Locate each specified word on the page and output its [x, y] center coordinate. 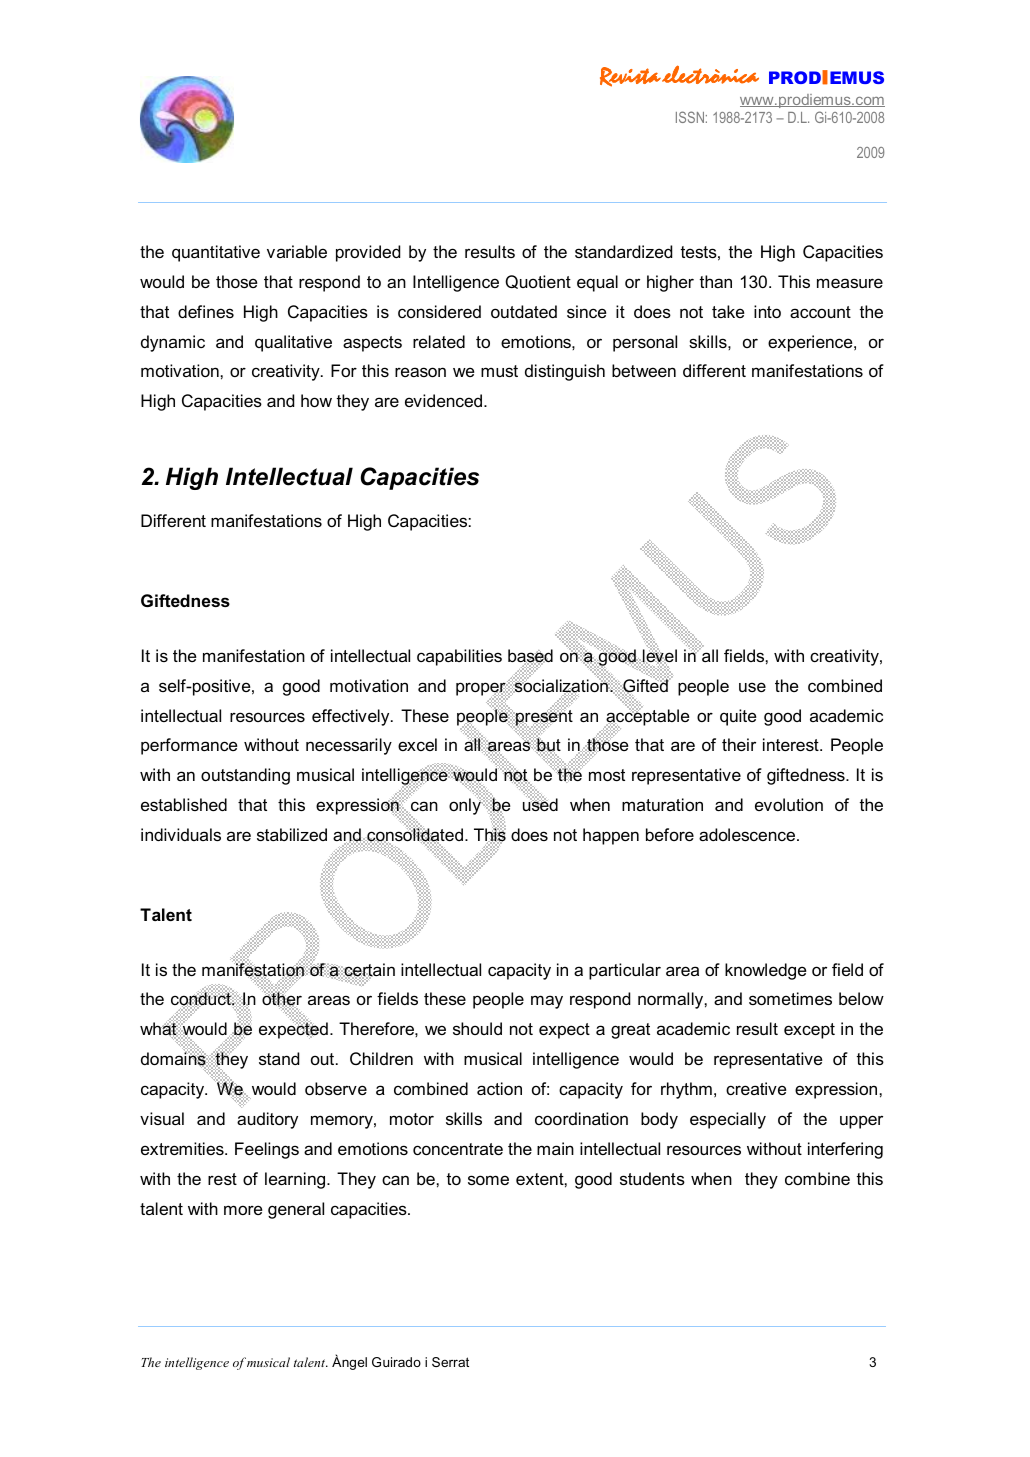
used [540, 804]
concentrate [458, 1149]
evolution [789, 804]
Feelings [267, 1150]
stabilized [292, 834]
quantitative [216, 253]
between [644, 370]
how [316, 400]
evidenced [445, 400]
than [716, 281]
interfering [845, 1150]
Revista [630, 77]
